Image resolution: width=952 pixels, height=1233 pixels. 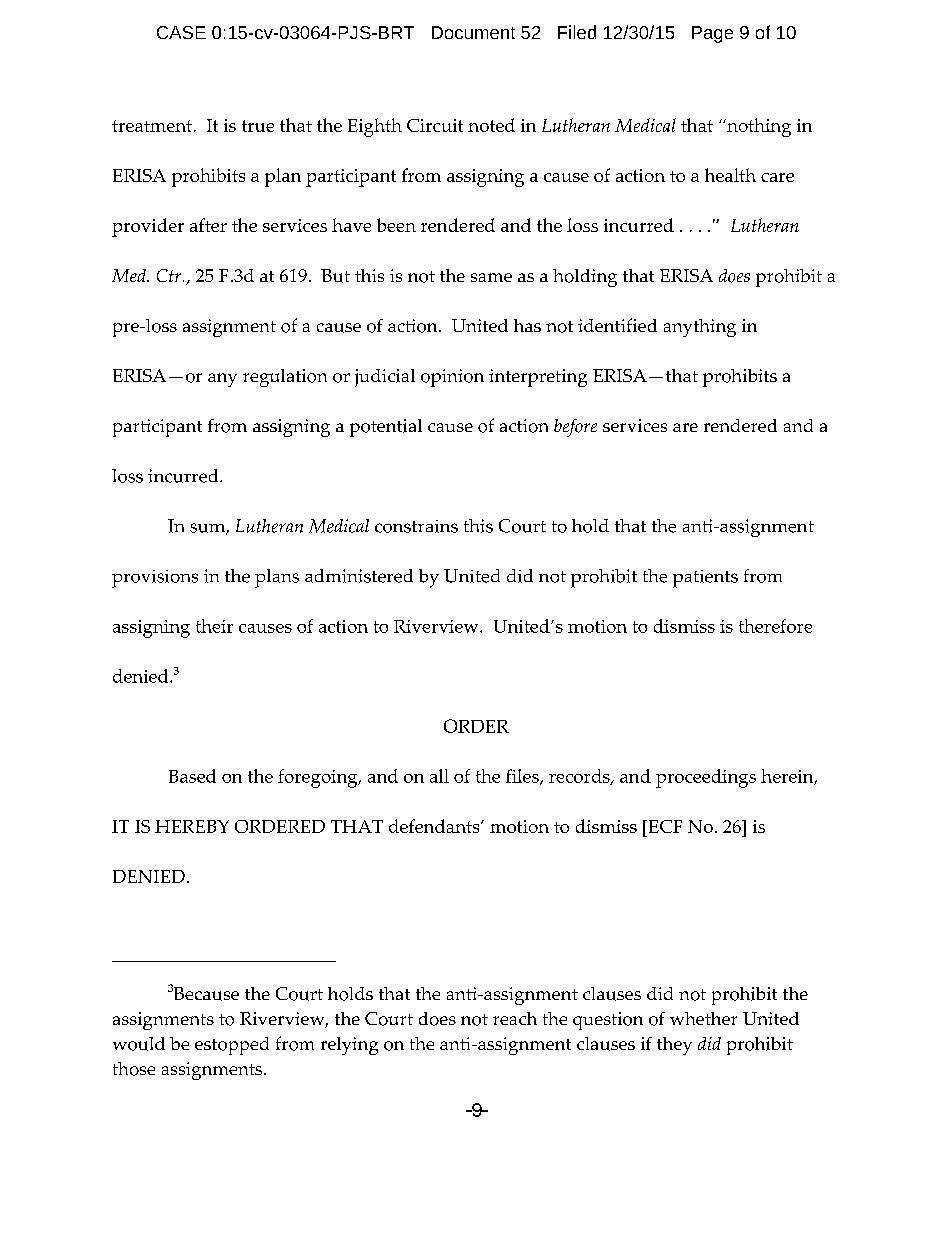 What do you see at coordinates (700, 328) in the document?
I see `anything` at bounding box center [700, 328].
